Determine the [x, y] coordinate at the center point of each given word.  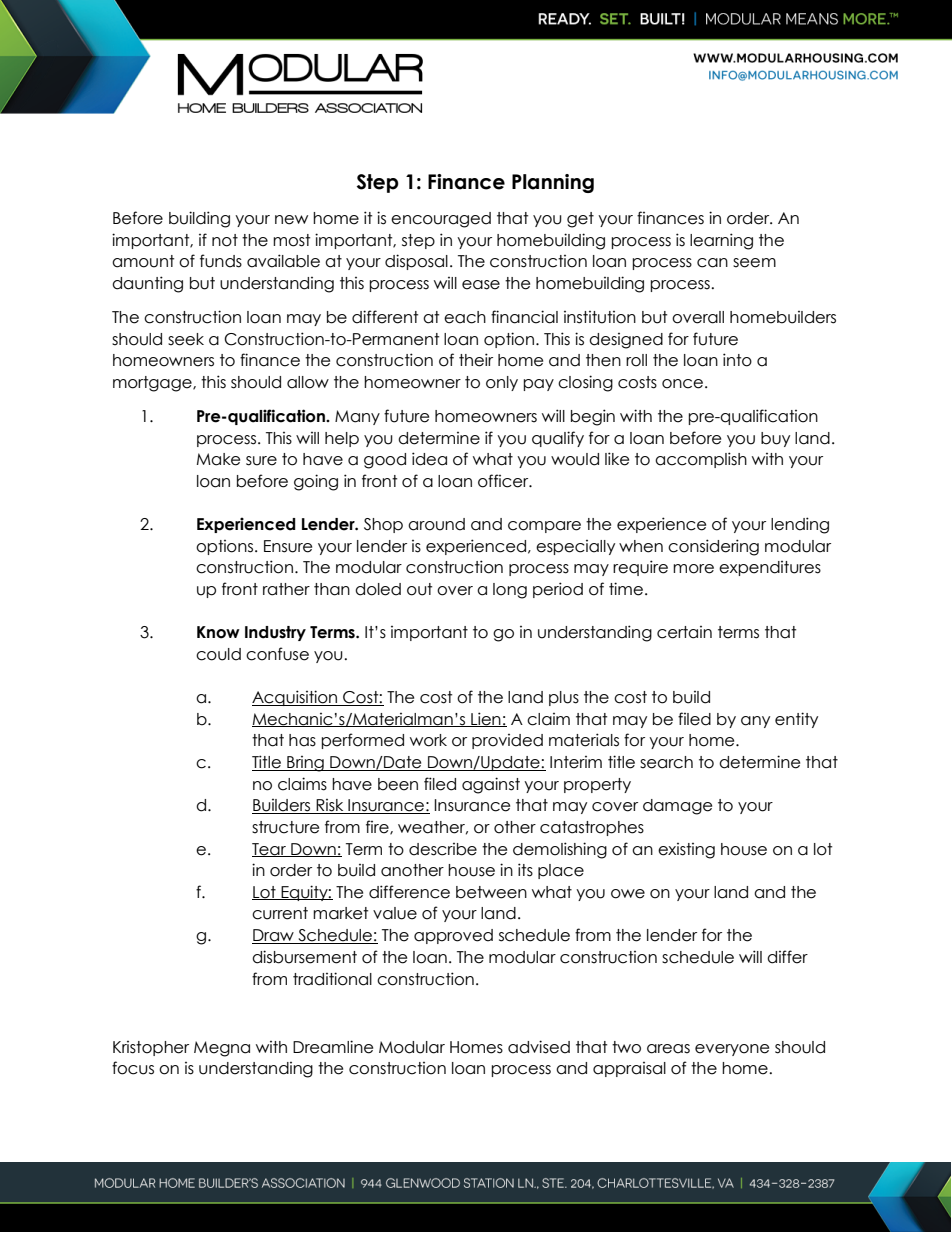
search [666, 762]
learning [721, 241]
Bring [305, 764]
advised [539, 1047]
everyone [732, 1050]
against [491, 785]
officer [504, 481]
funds [221, 261]
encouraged [441, 220]
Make [218, 459]
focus [133, 1068]
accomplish [701, 460]
